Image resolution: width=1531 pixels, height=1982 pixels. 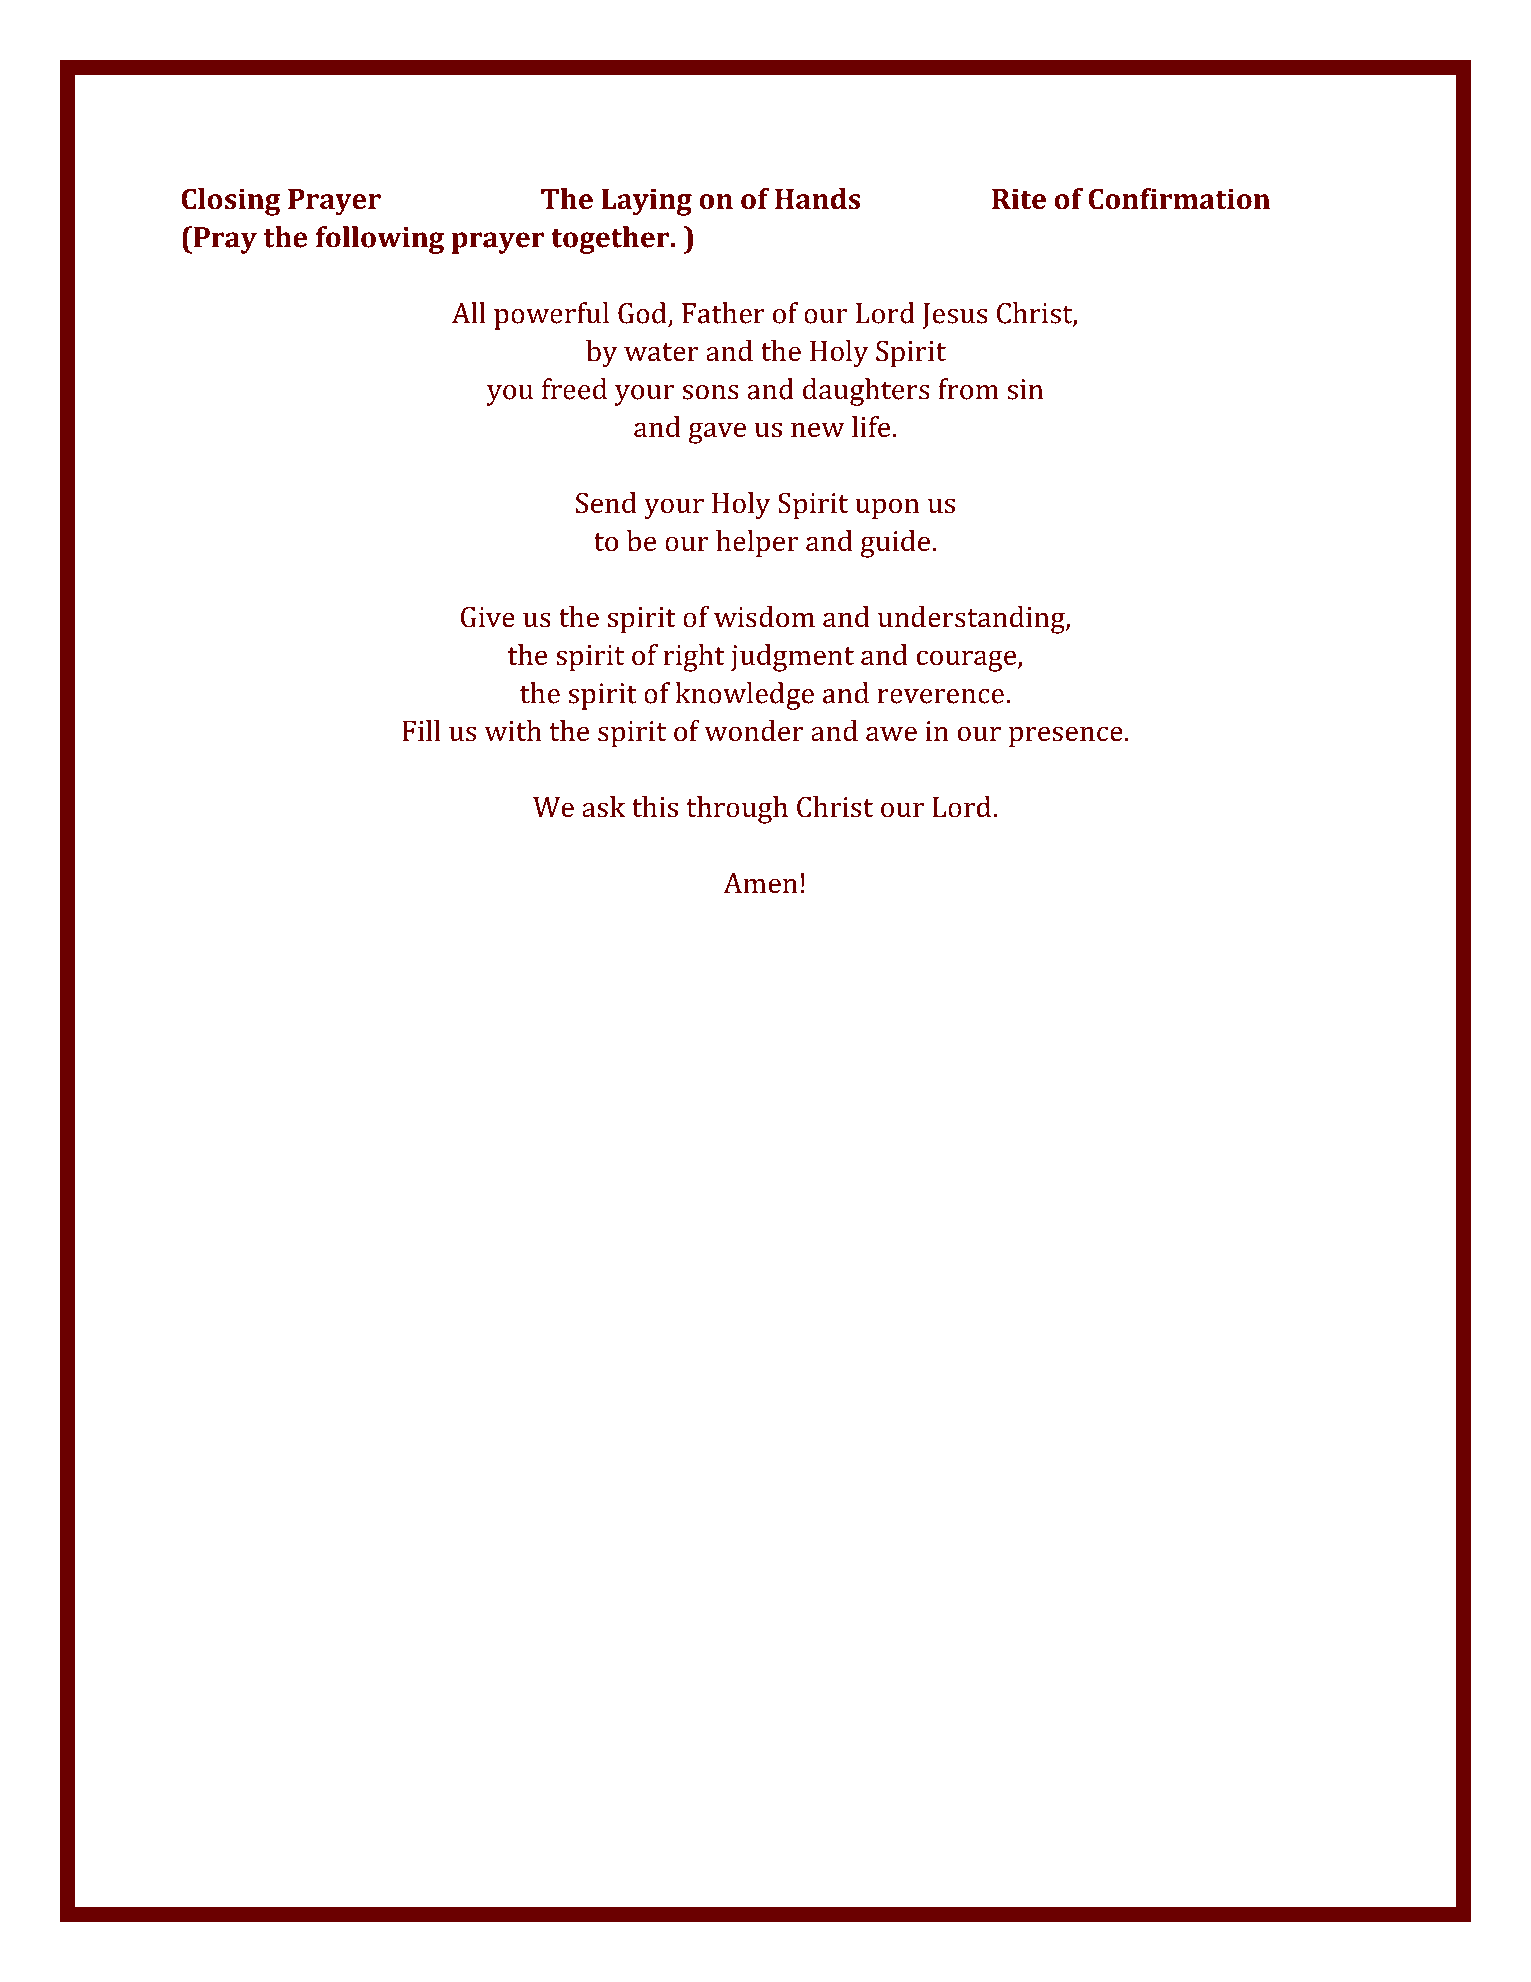 What do you see at coordinates (380, 240) in the screenshot?
I see `following` at bounding box center [380, 240].
